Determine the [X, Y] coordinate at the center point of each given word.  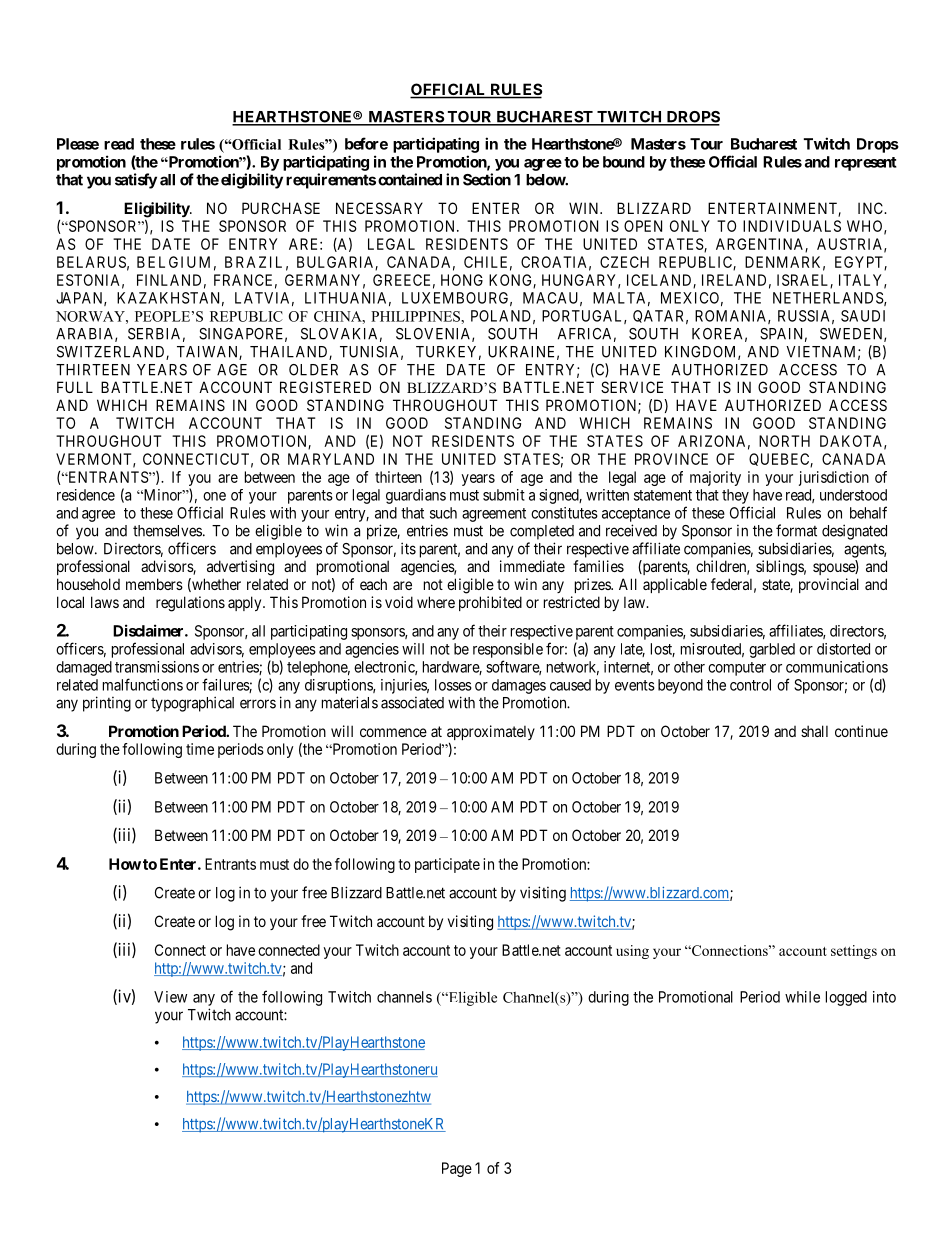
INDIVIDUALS [792, 226]
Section [487, 179]
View [170, 997]
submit [504, 495]
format [796, 530]
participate [447, 865]
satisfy [136, 181]
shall [814, 731]
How [125, 864]
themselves [167, 531]
